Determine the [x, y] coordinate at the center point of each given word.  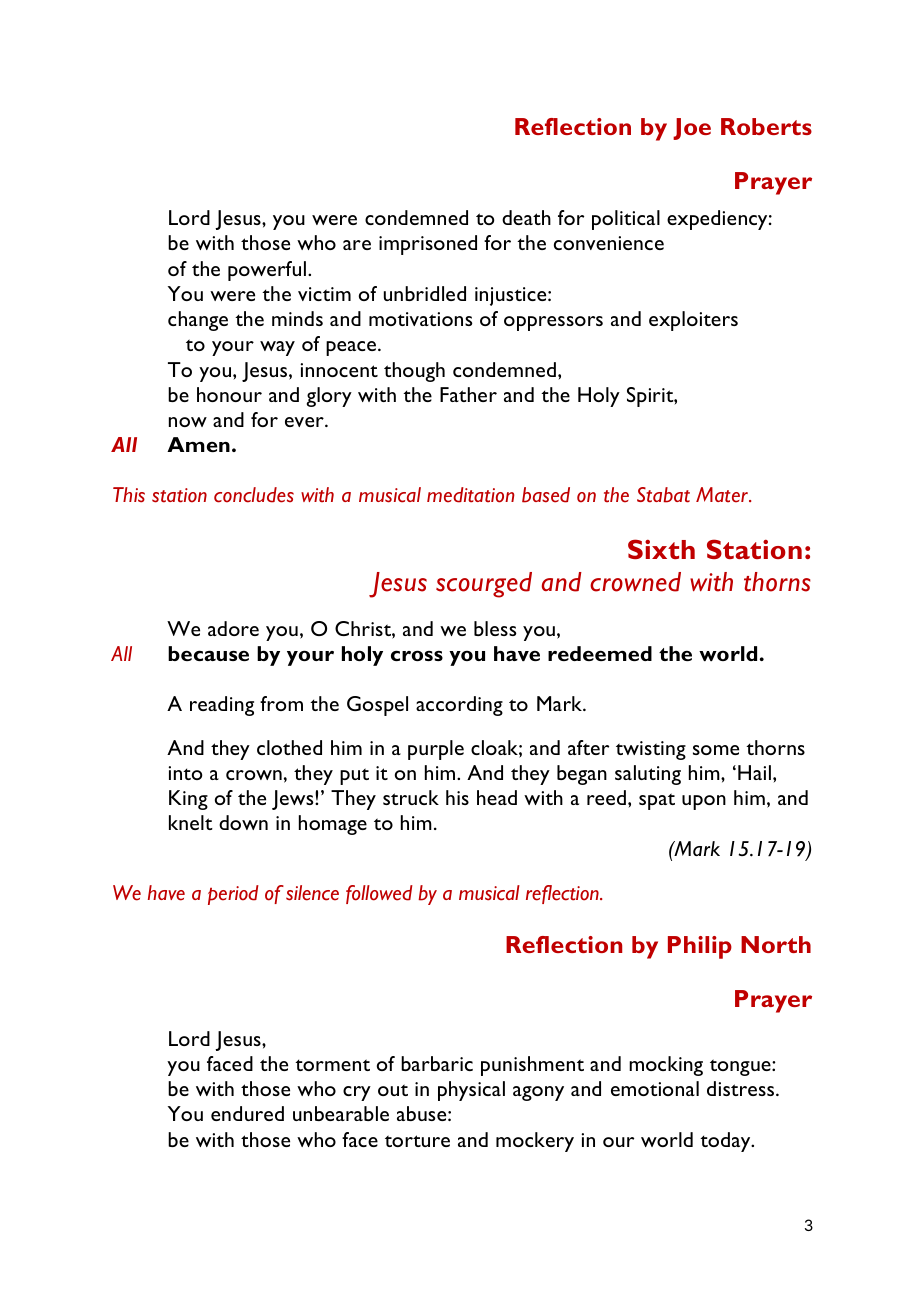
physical [471, 1091]
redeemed [600, 653]
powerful [268, 271]
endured [247, 1113]
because [208, 653]
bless [495, 628]
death [526, 217]
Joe [692, 129]
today [726, 1142]
